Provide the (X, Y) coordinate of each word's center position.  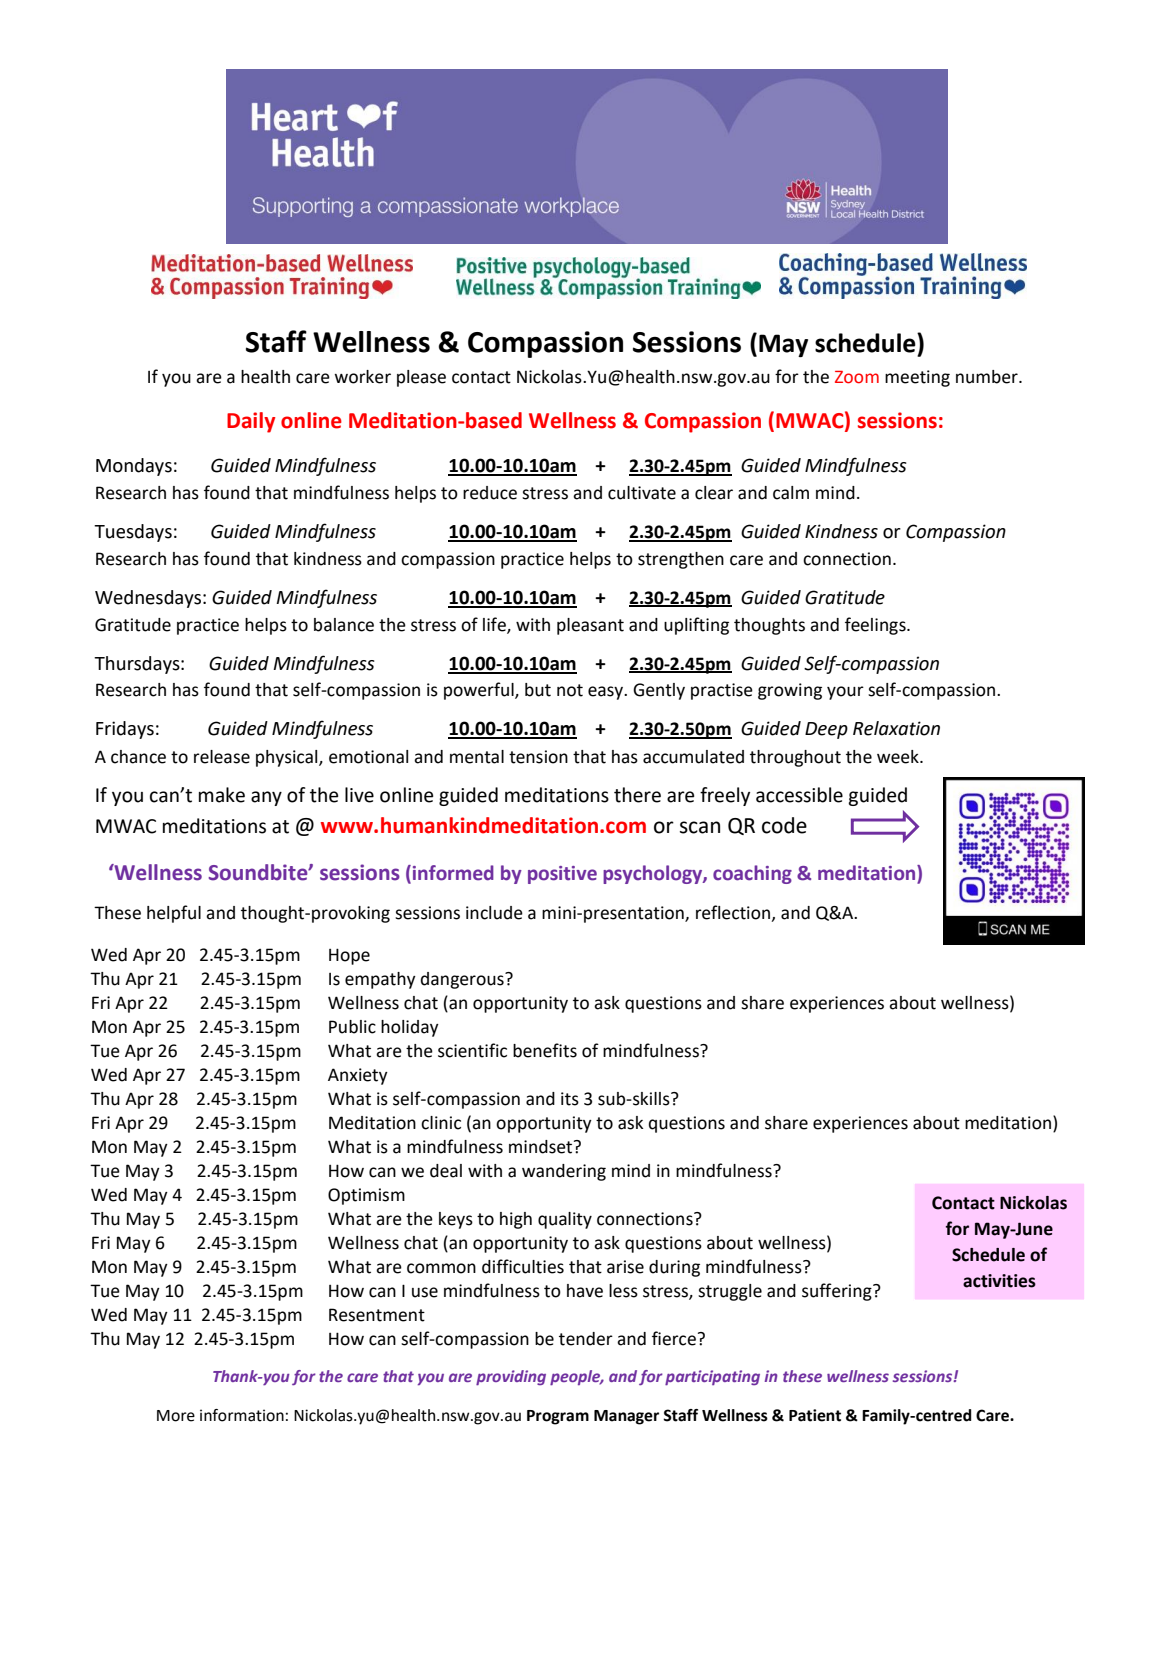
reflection (734, 913)
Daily (251, 422)
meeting (917, 378)
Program (558, 1417)
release (222, 757)
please (421, 378)
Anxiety (358, 1076)
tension (538, 757)
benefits (545, 1050)
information (242, 1415)
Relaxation (896, 728)
